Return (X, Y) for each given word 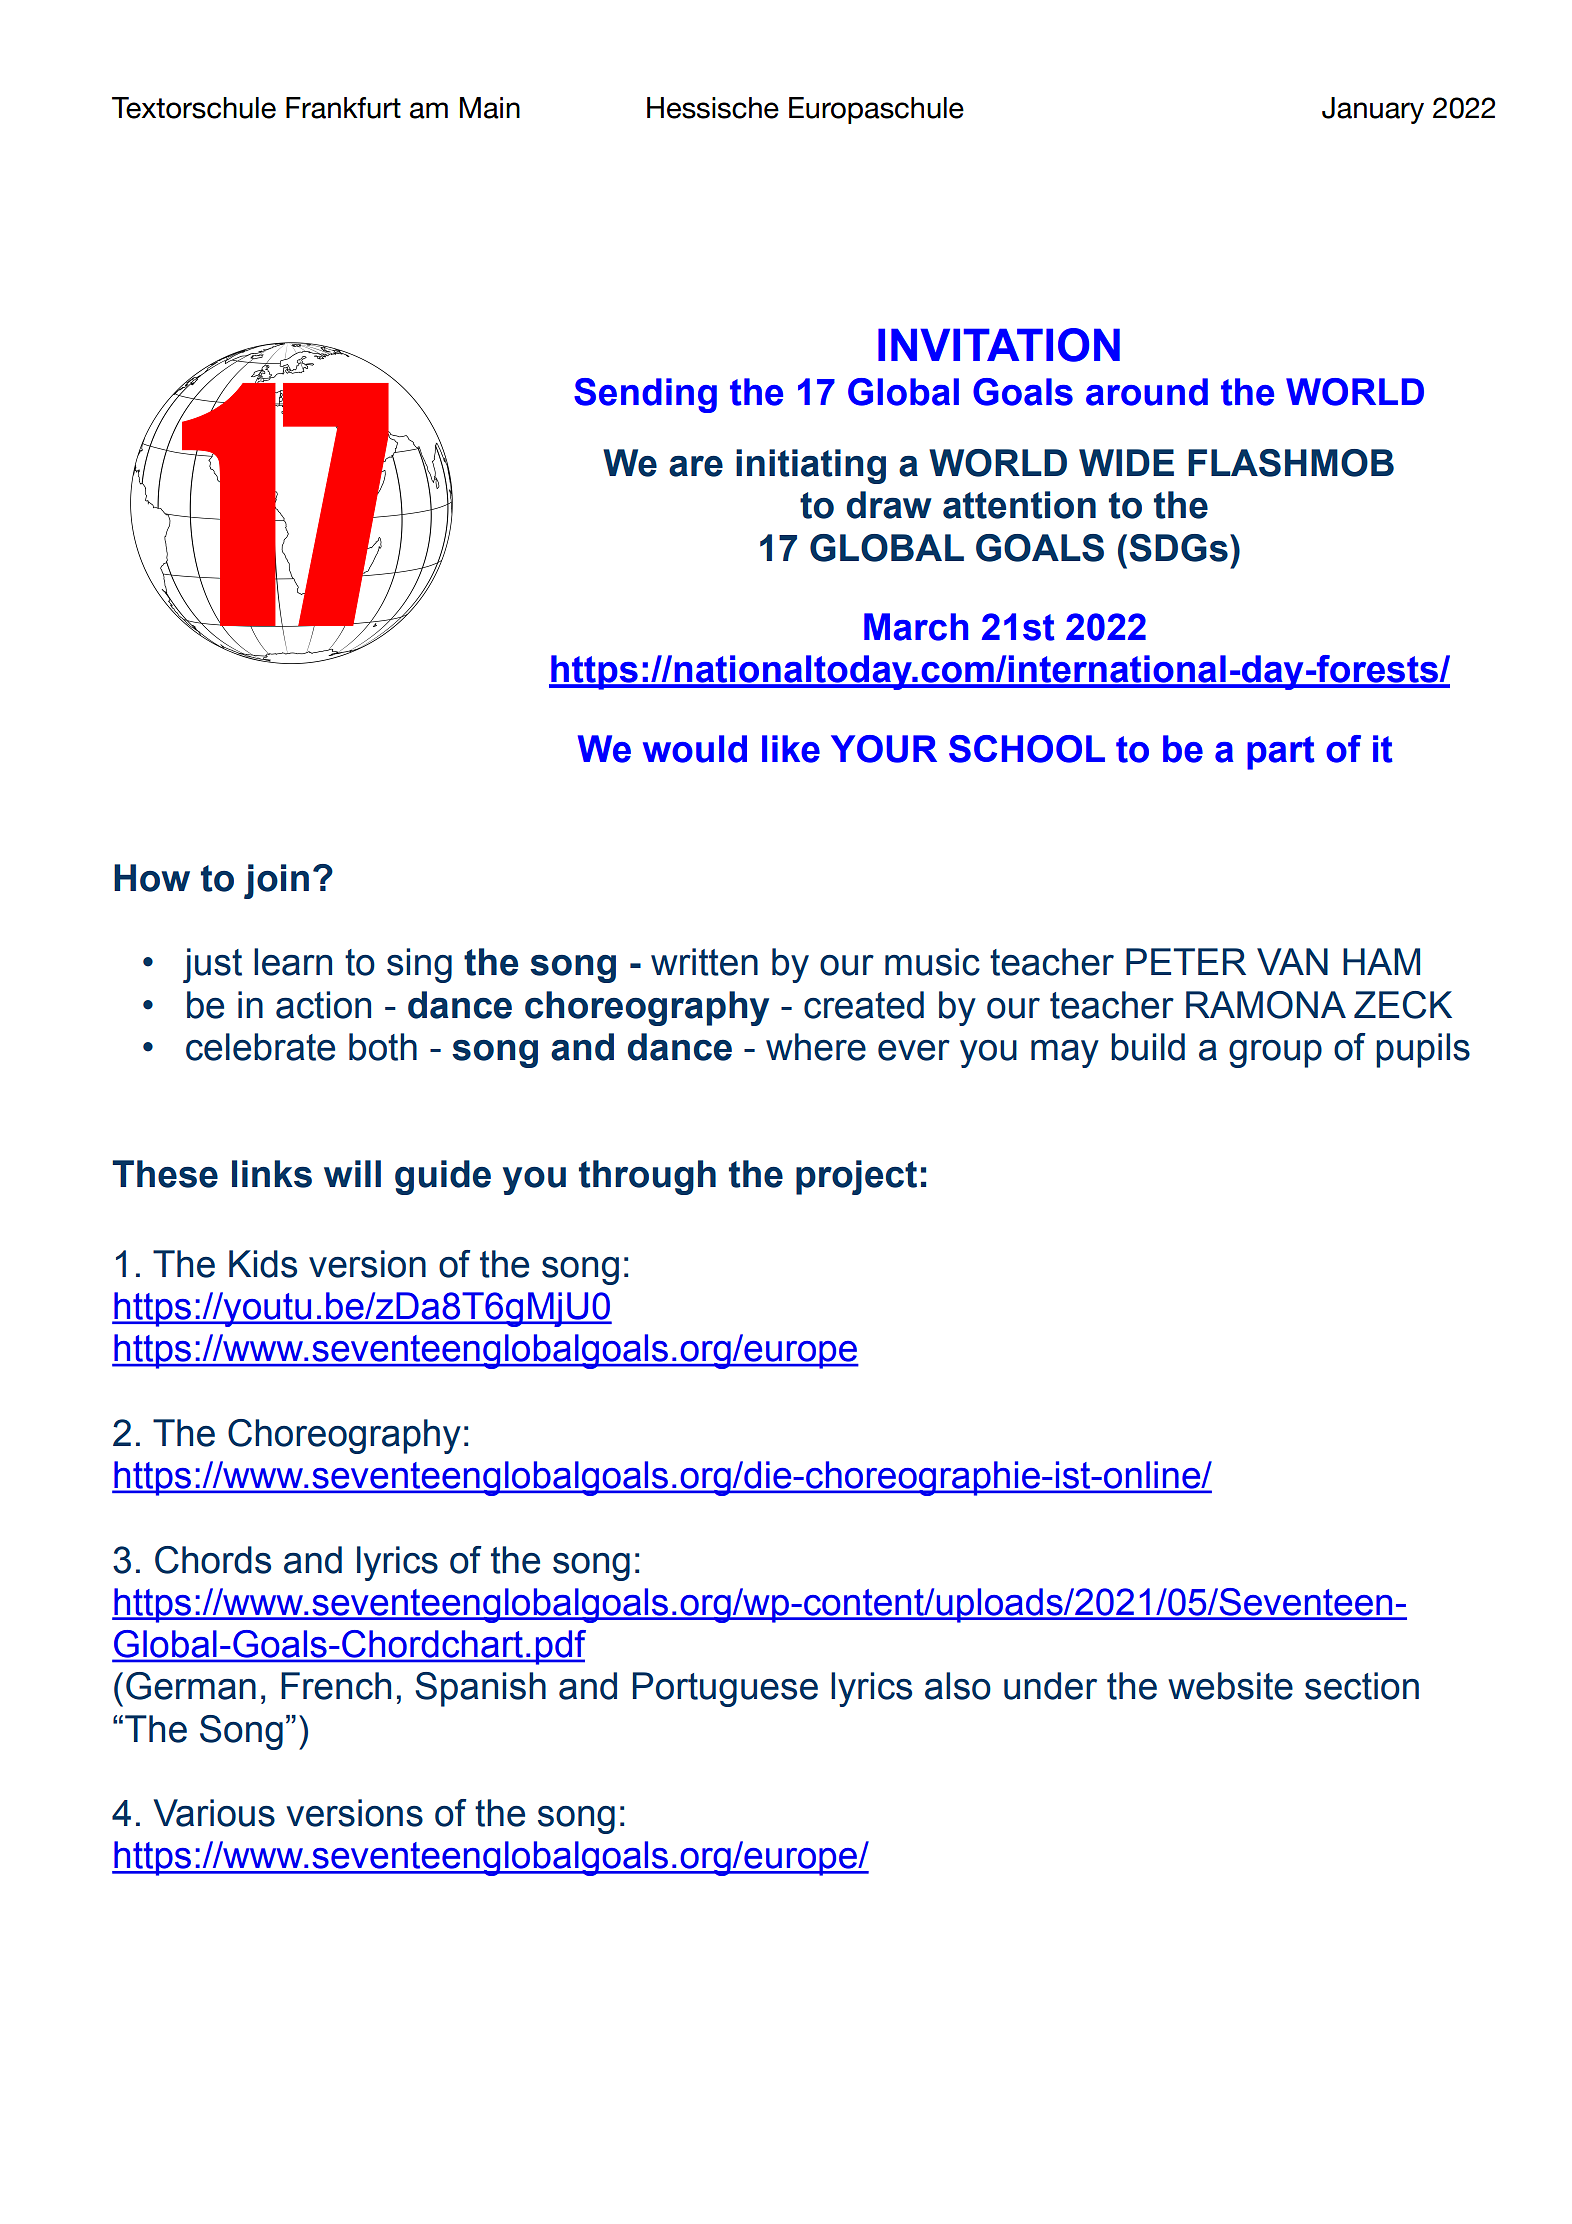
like (791, 749)
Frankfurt (343, 108)
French (336, 1686)
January (1373, 110)
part (1281, 753)
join (276, 881)
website (1230, 1686)
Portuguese (725, 1689)
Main (490, 108)
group (1275, 1054)
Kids (263, 1264)
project (856, 1177)
